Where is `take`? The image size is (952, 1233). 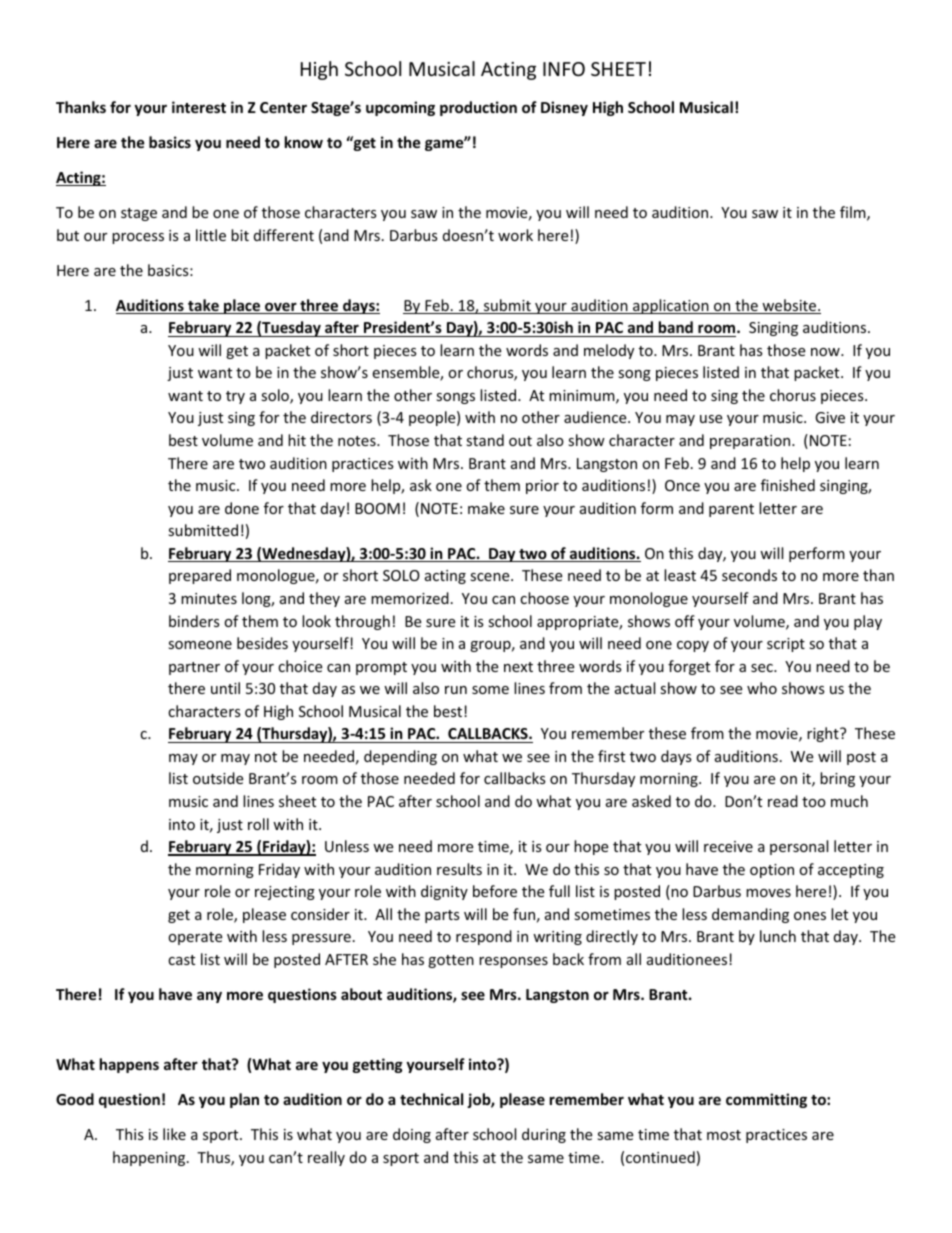 take is located at coordinates (203, 306).
